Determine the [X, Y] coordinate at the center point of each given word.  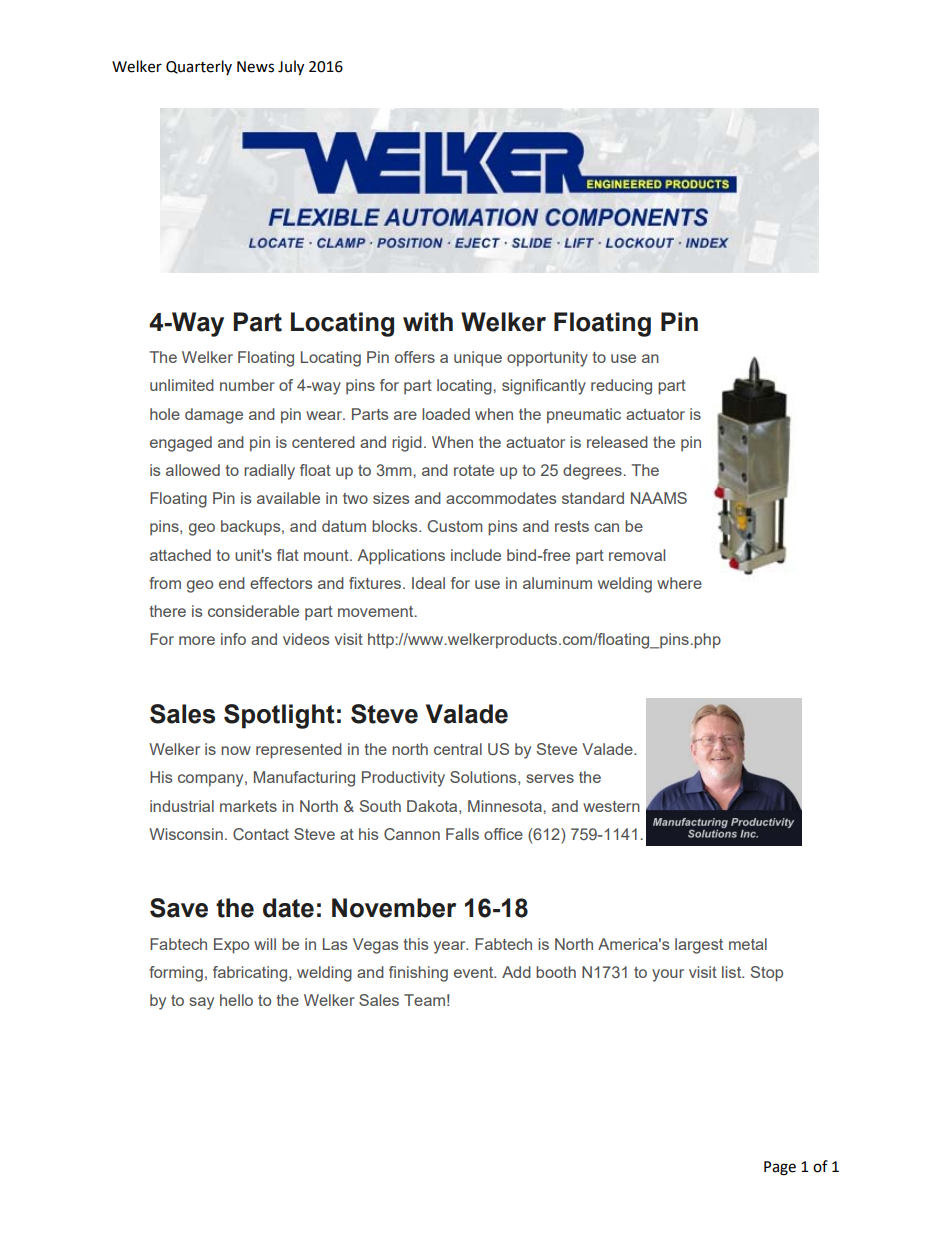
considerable [253, 611]
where [679, 583]
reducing [621, 387]
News [255, 67]
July [291, 67]
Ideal [428, 583]
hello [236, 1000]
